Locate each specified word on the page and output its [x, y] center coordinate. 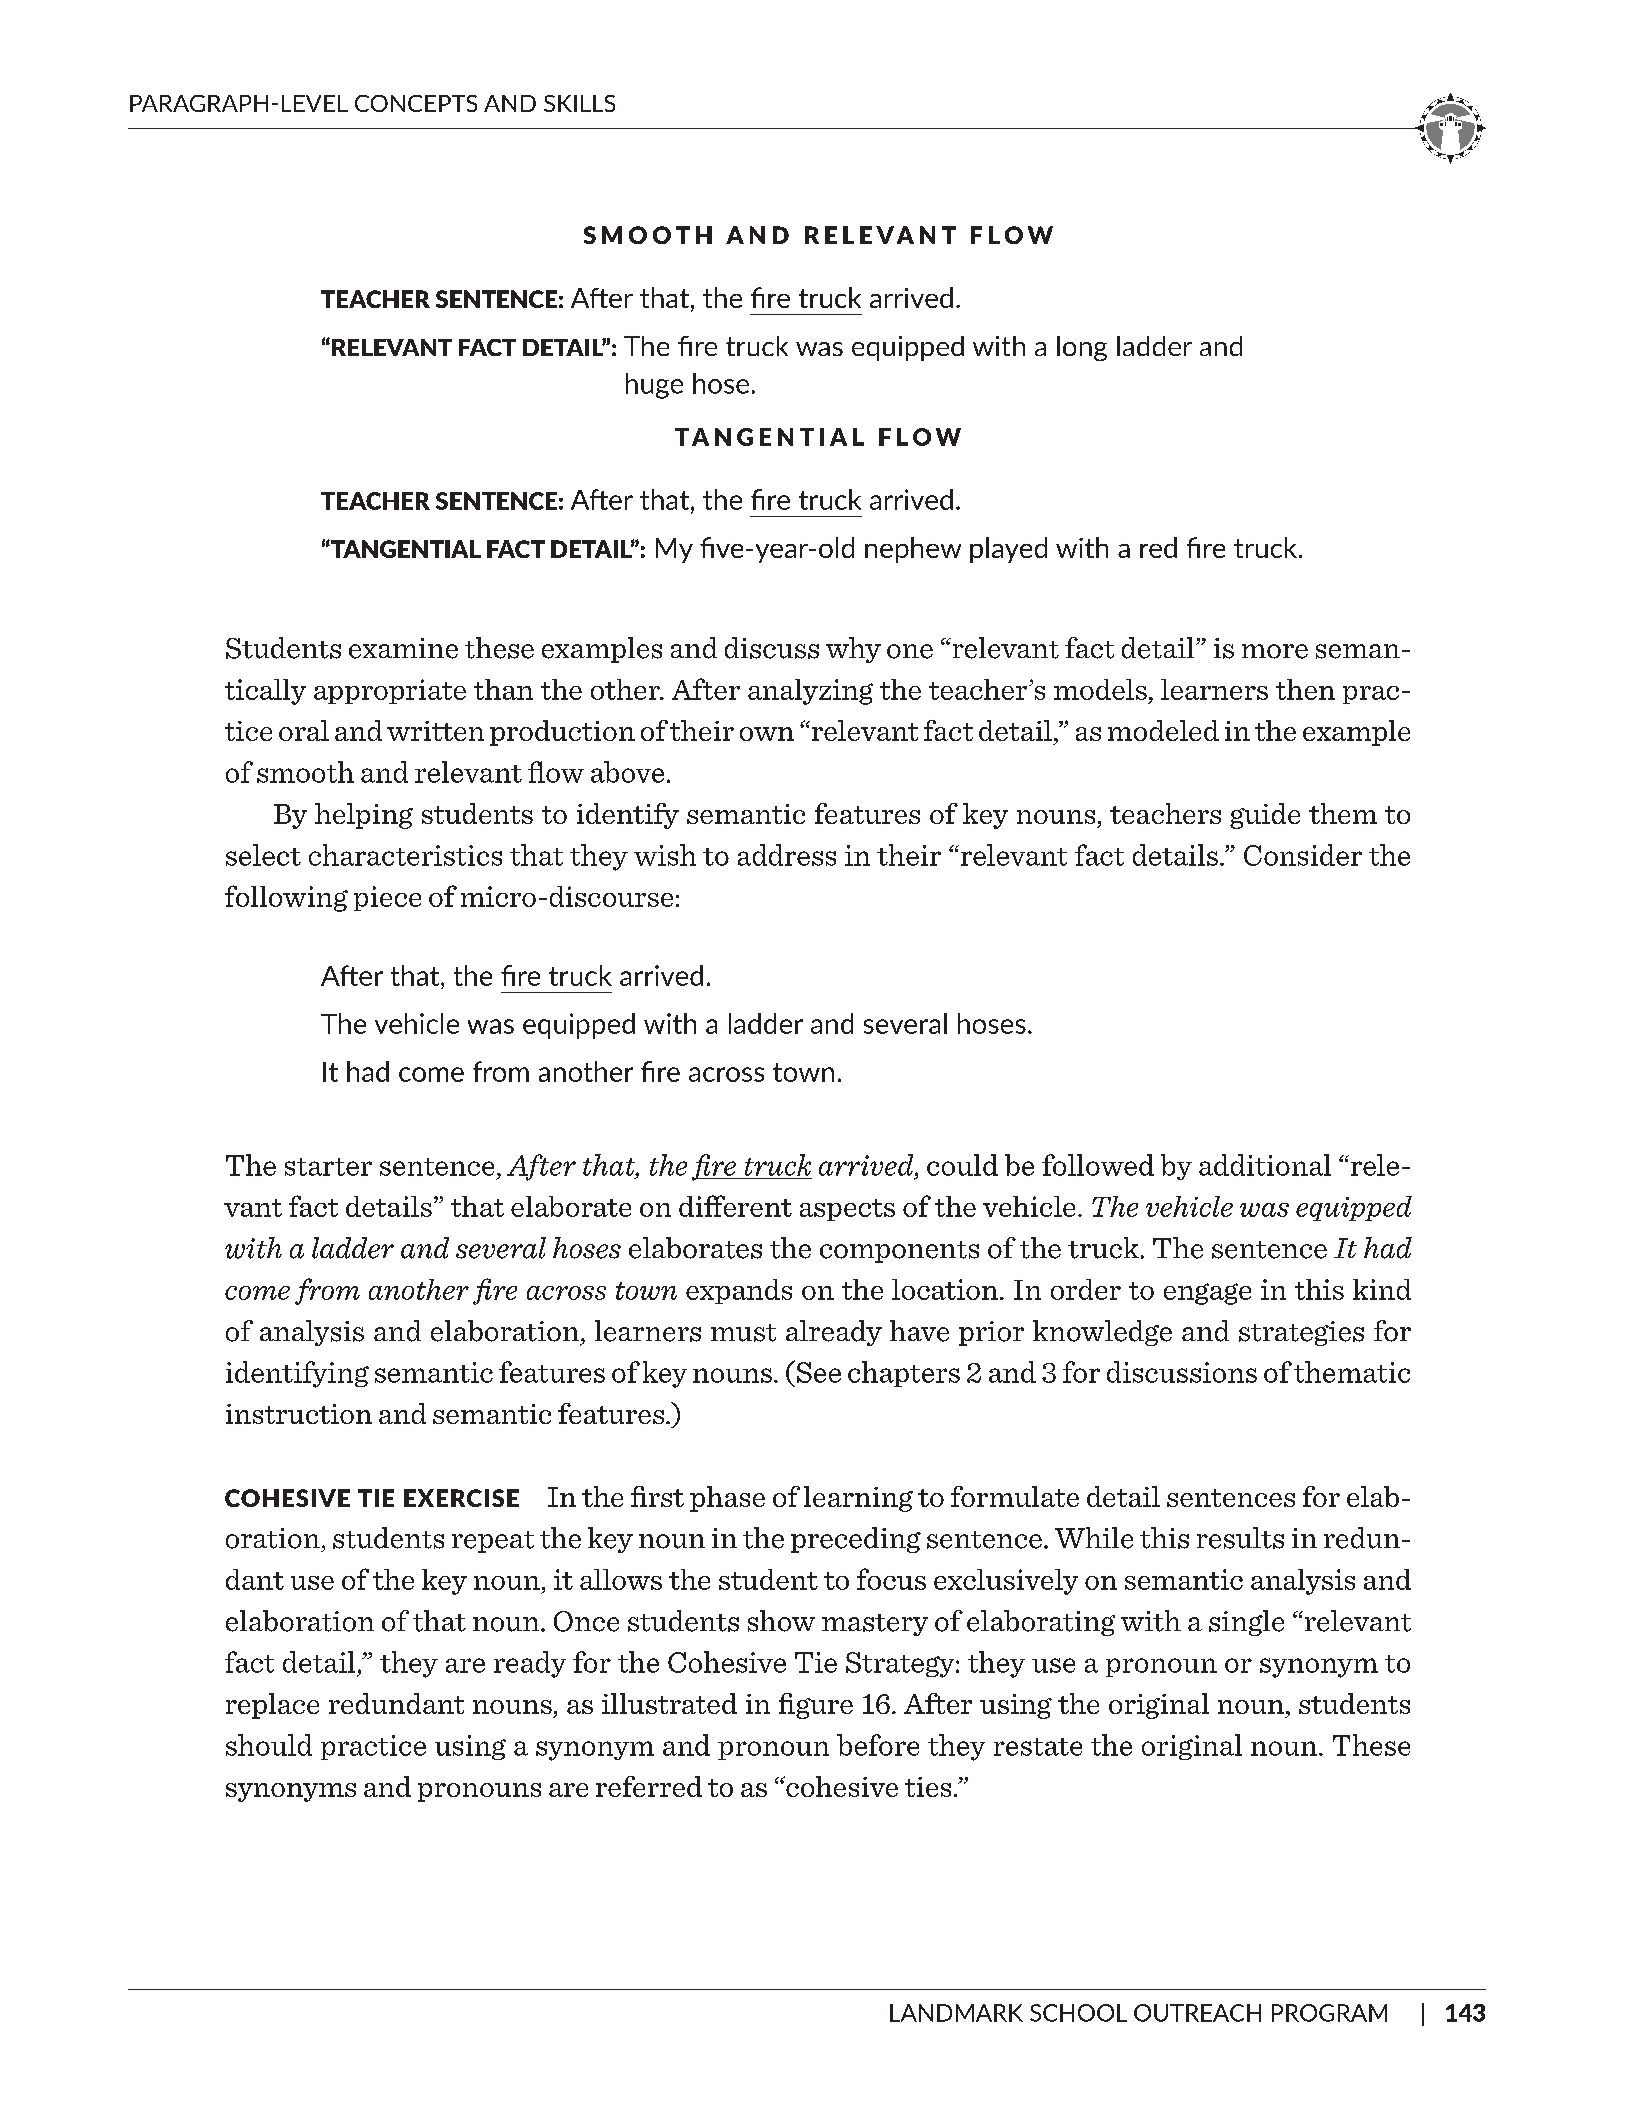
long [1082, 348]
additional [1265, 1165]
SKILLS [579, 103]
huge [654, 386]
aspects [847, 1210]
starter [328, 1167]
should [269, 1745]
